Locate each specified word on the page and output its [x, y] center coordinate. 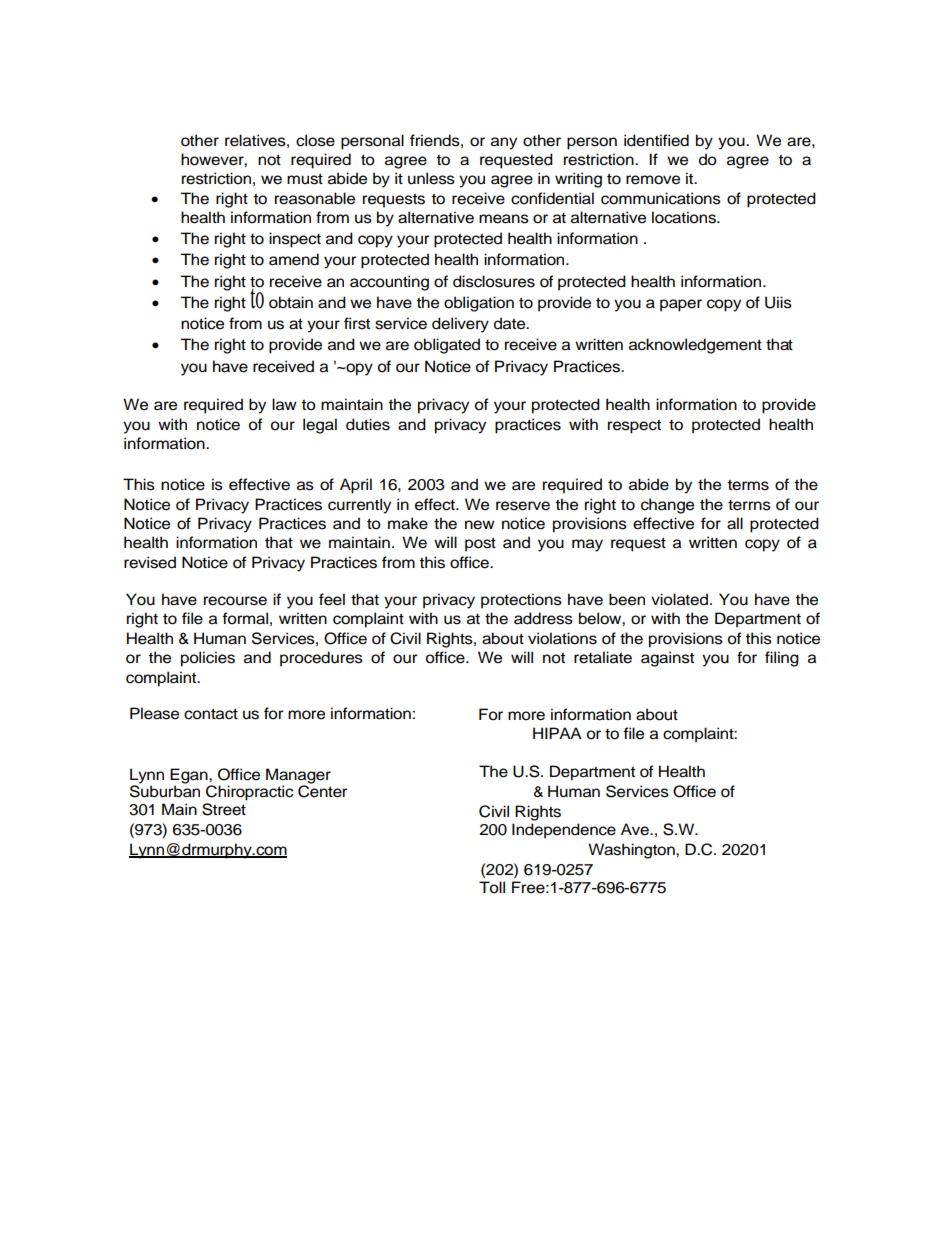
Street [224, 809]
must [305, 179]
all [735, 523]
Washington [632, 851]
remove [653, 180]
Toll [492, 887]
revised [150, 562]
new [480, 525]
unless [431, 178]
